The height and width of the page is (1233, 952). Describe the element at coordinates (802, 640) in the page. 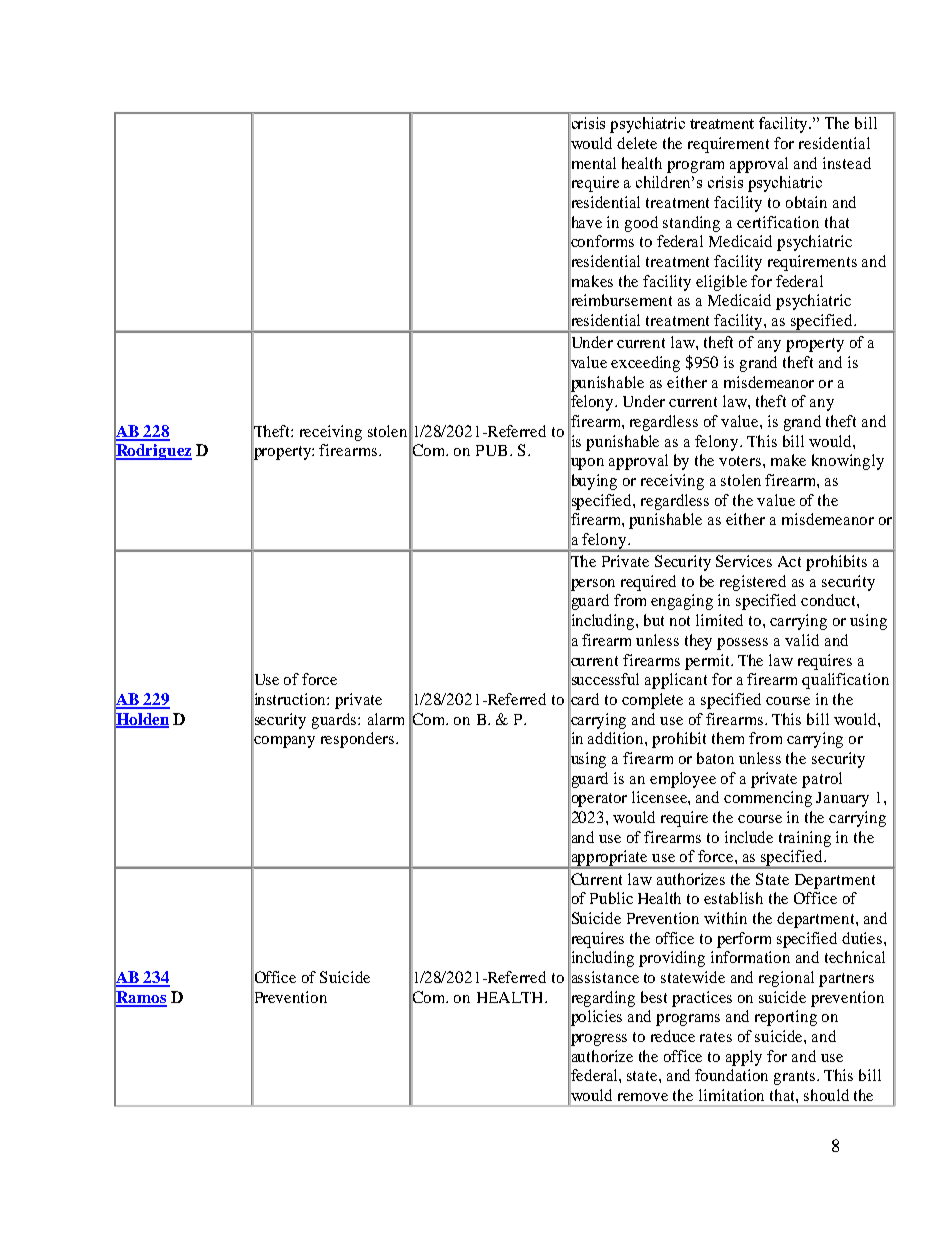

I see `valid` at that location.
